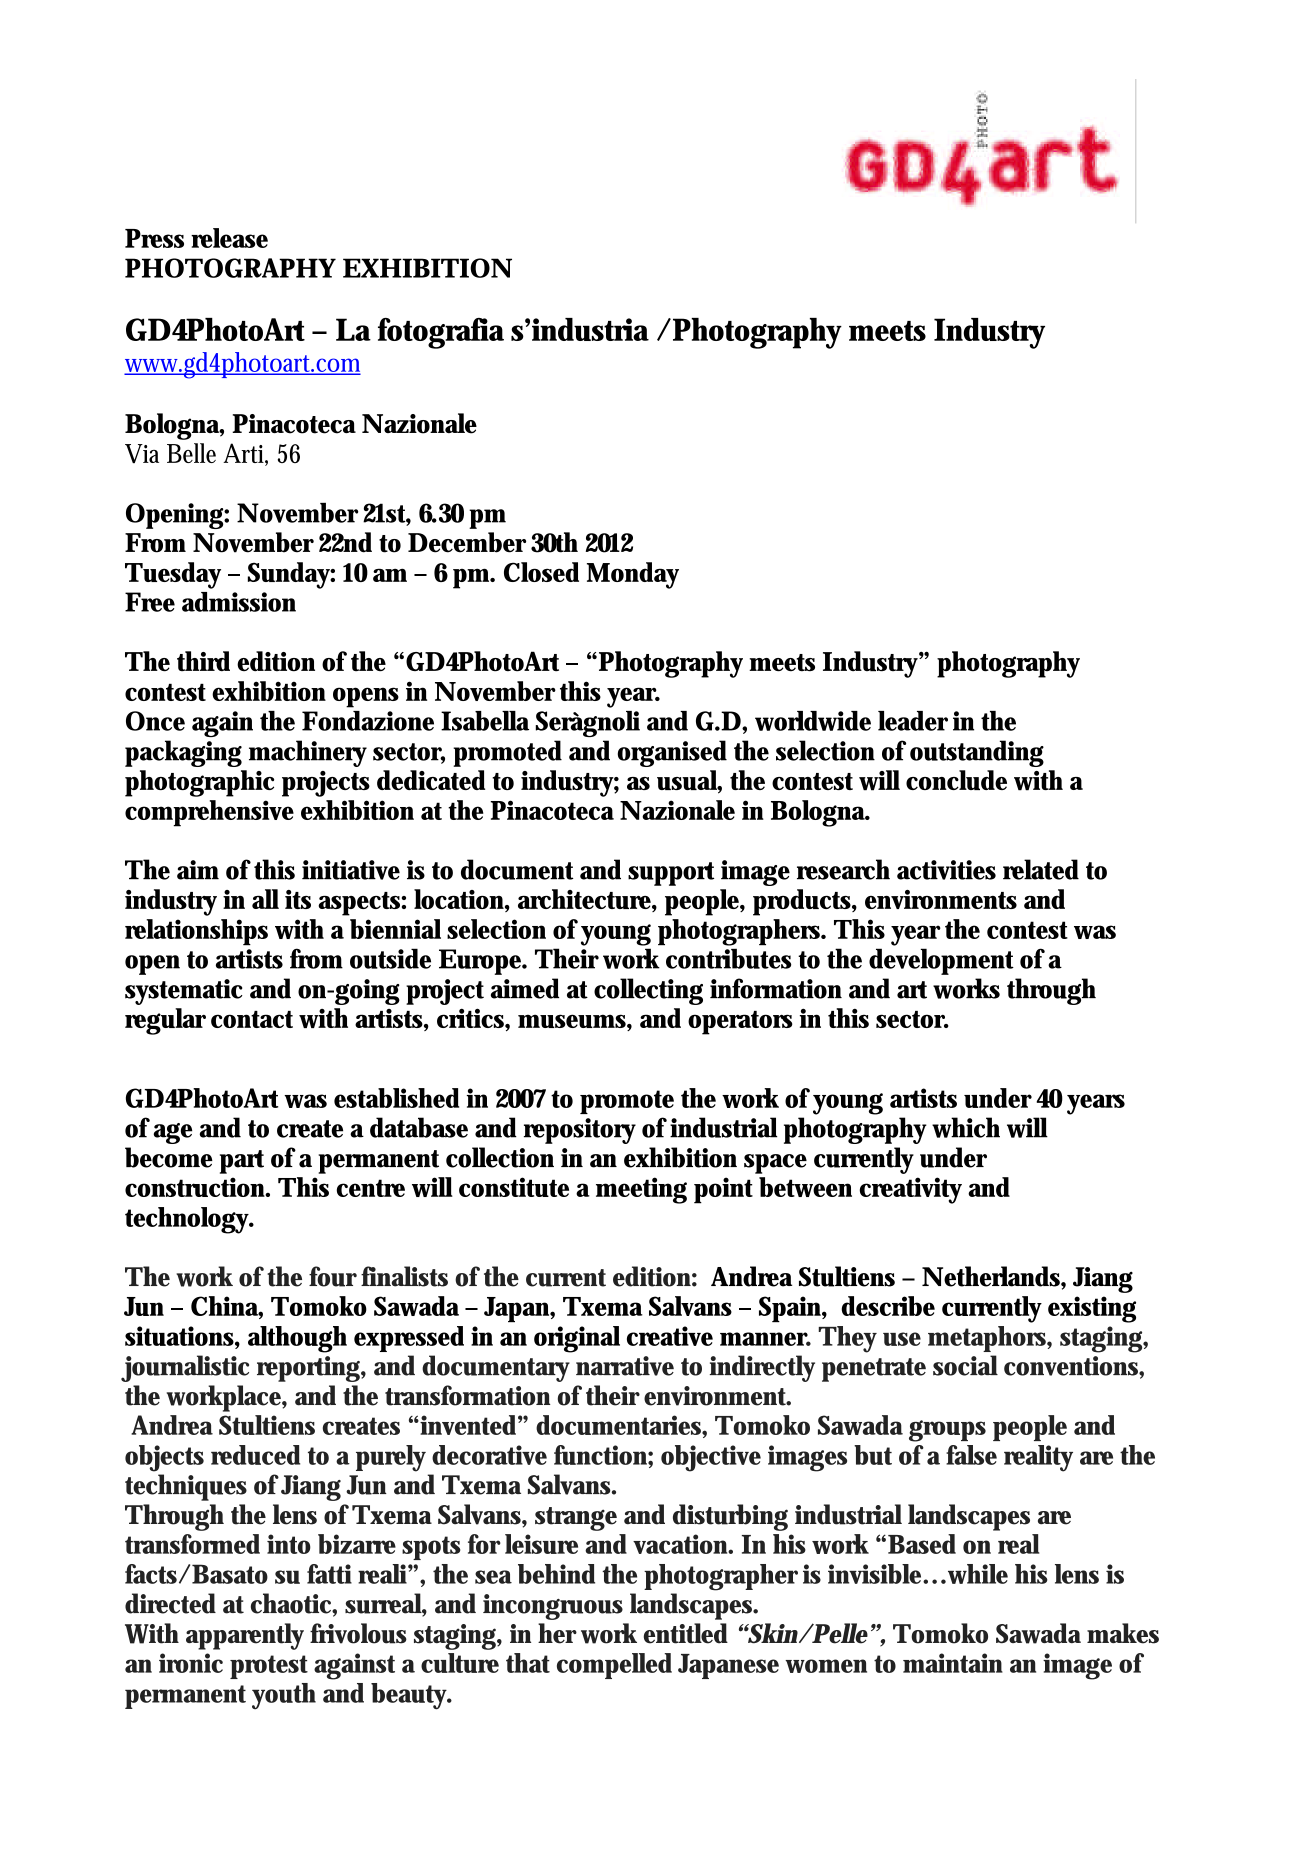  What do you see at coordinates (672, 753) in the page?
I see `organised` at bounding box center [672, 753].
